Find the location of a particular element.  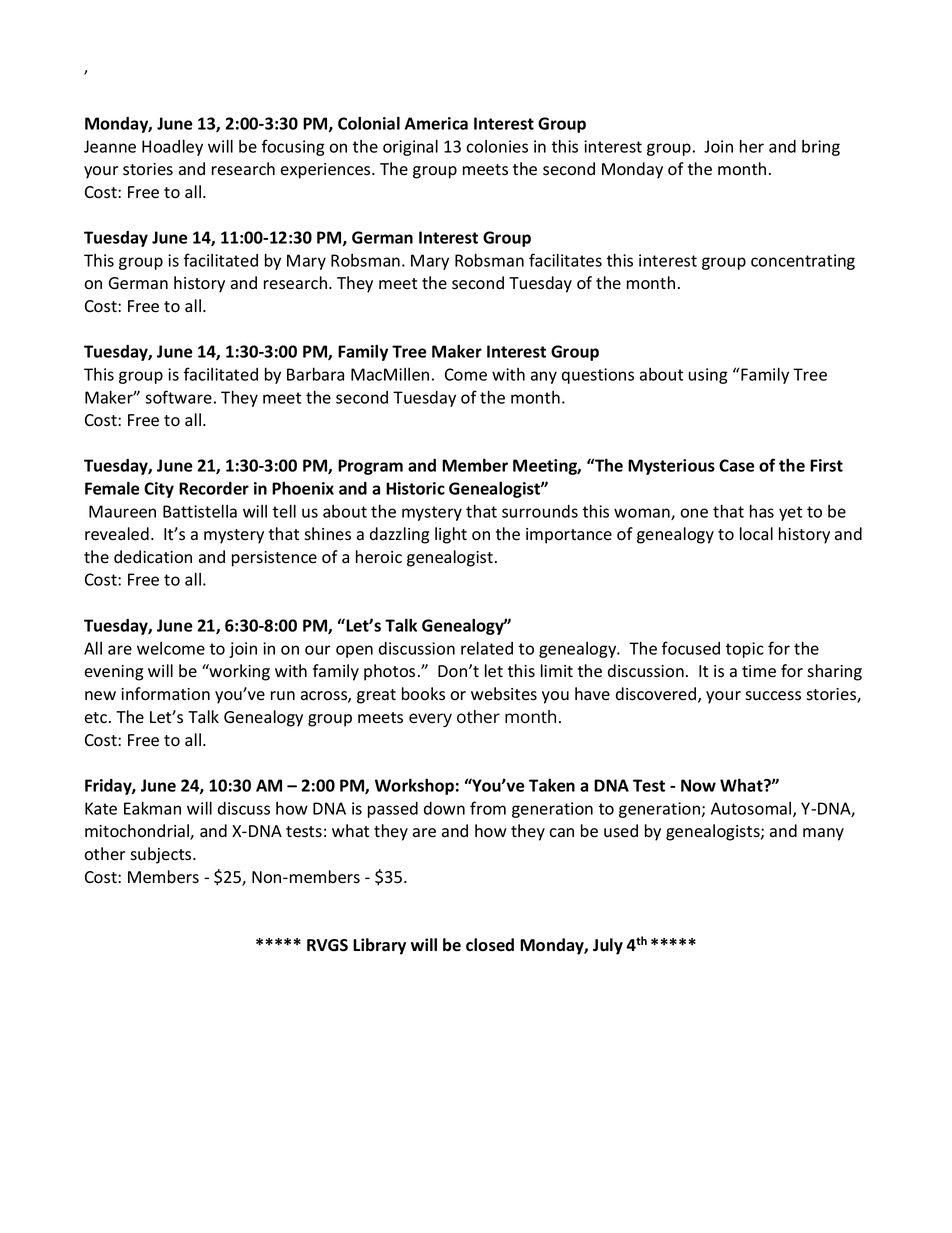

information is located at coordinates (165, 694).
